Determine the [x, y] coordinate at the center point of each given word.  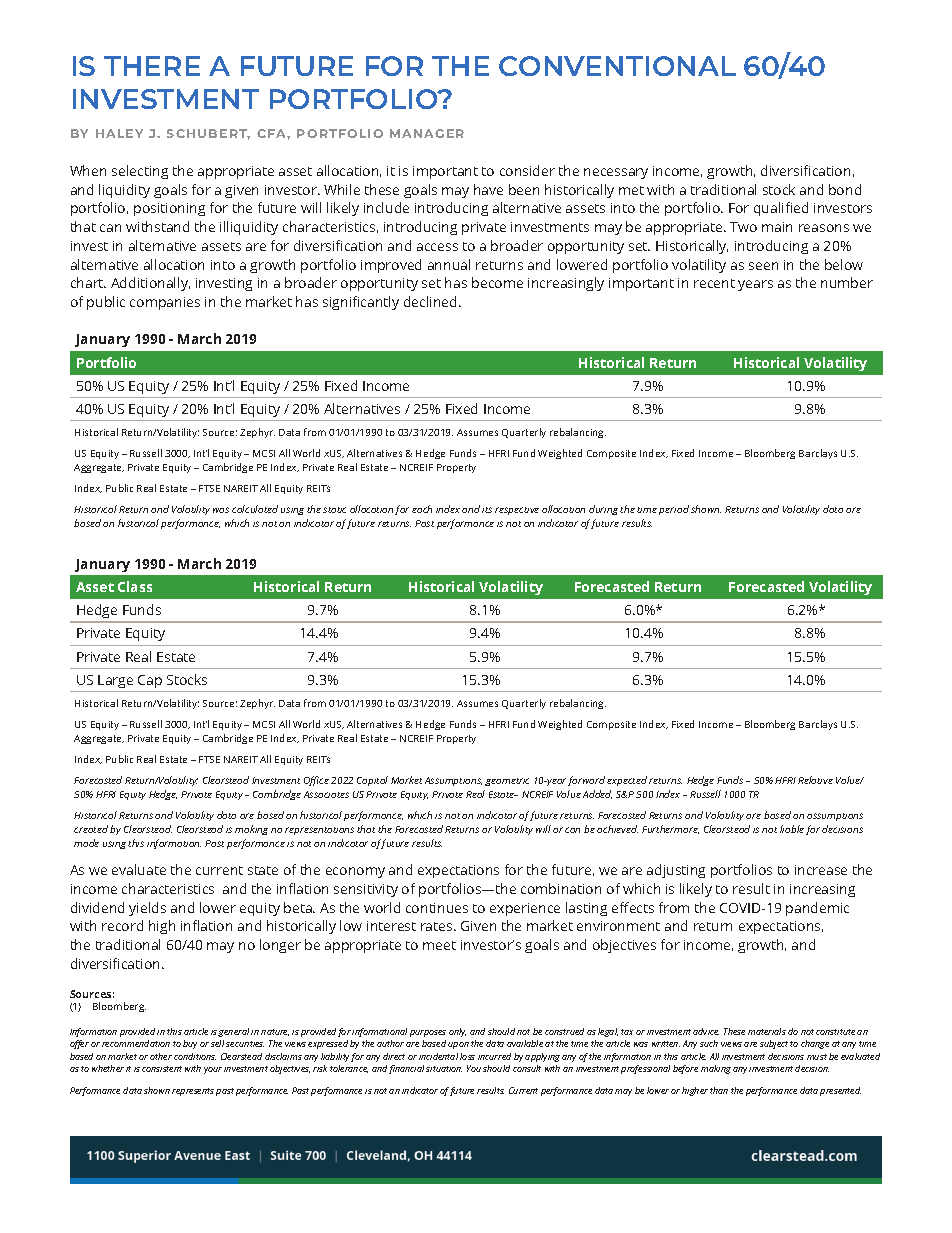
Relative [815, 780]
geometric [507, 782]
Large [115, 681]
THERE [152, 66]
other [161, 1056]
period [674, 510]
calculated [255, 509]
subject [775, 1044]
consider [527, 170]
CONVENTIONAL [617, 66]
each [422, 509]
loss [467, 1056]
